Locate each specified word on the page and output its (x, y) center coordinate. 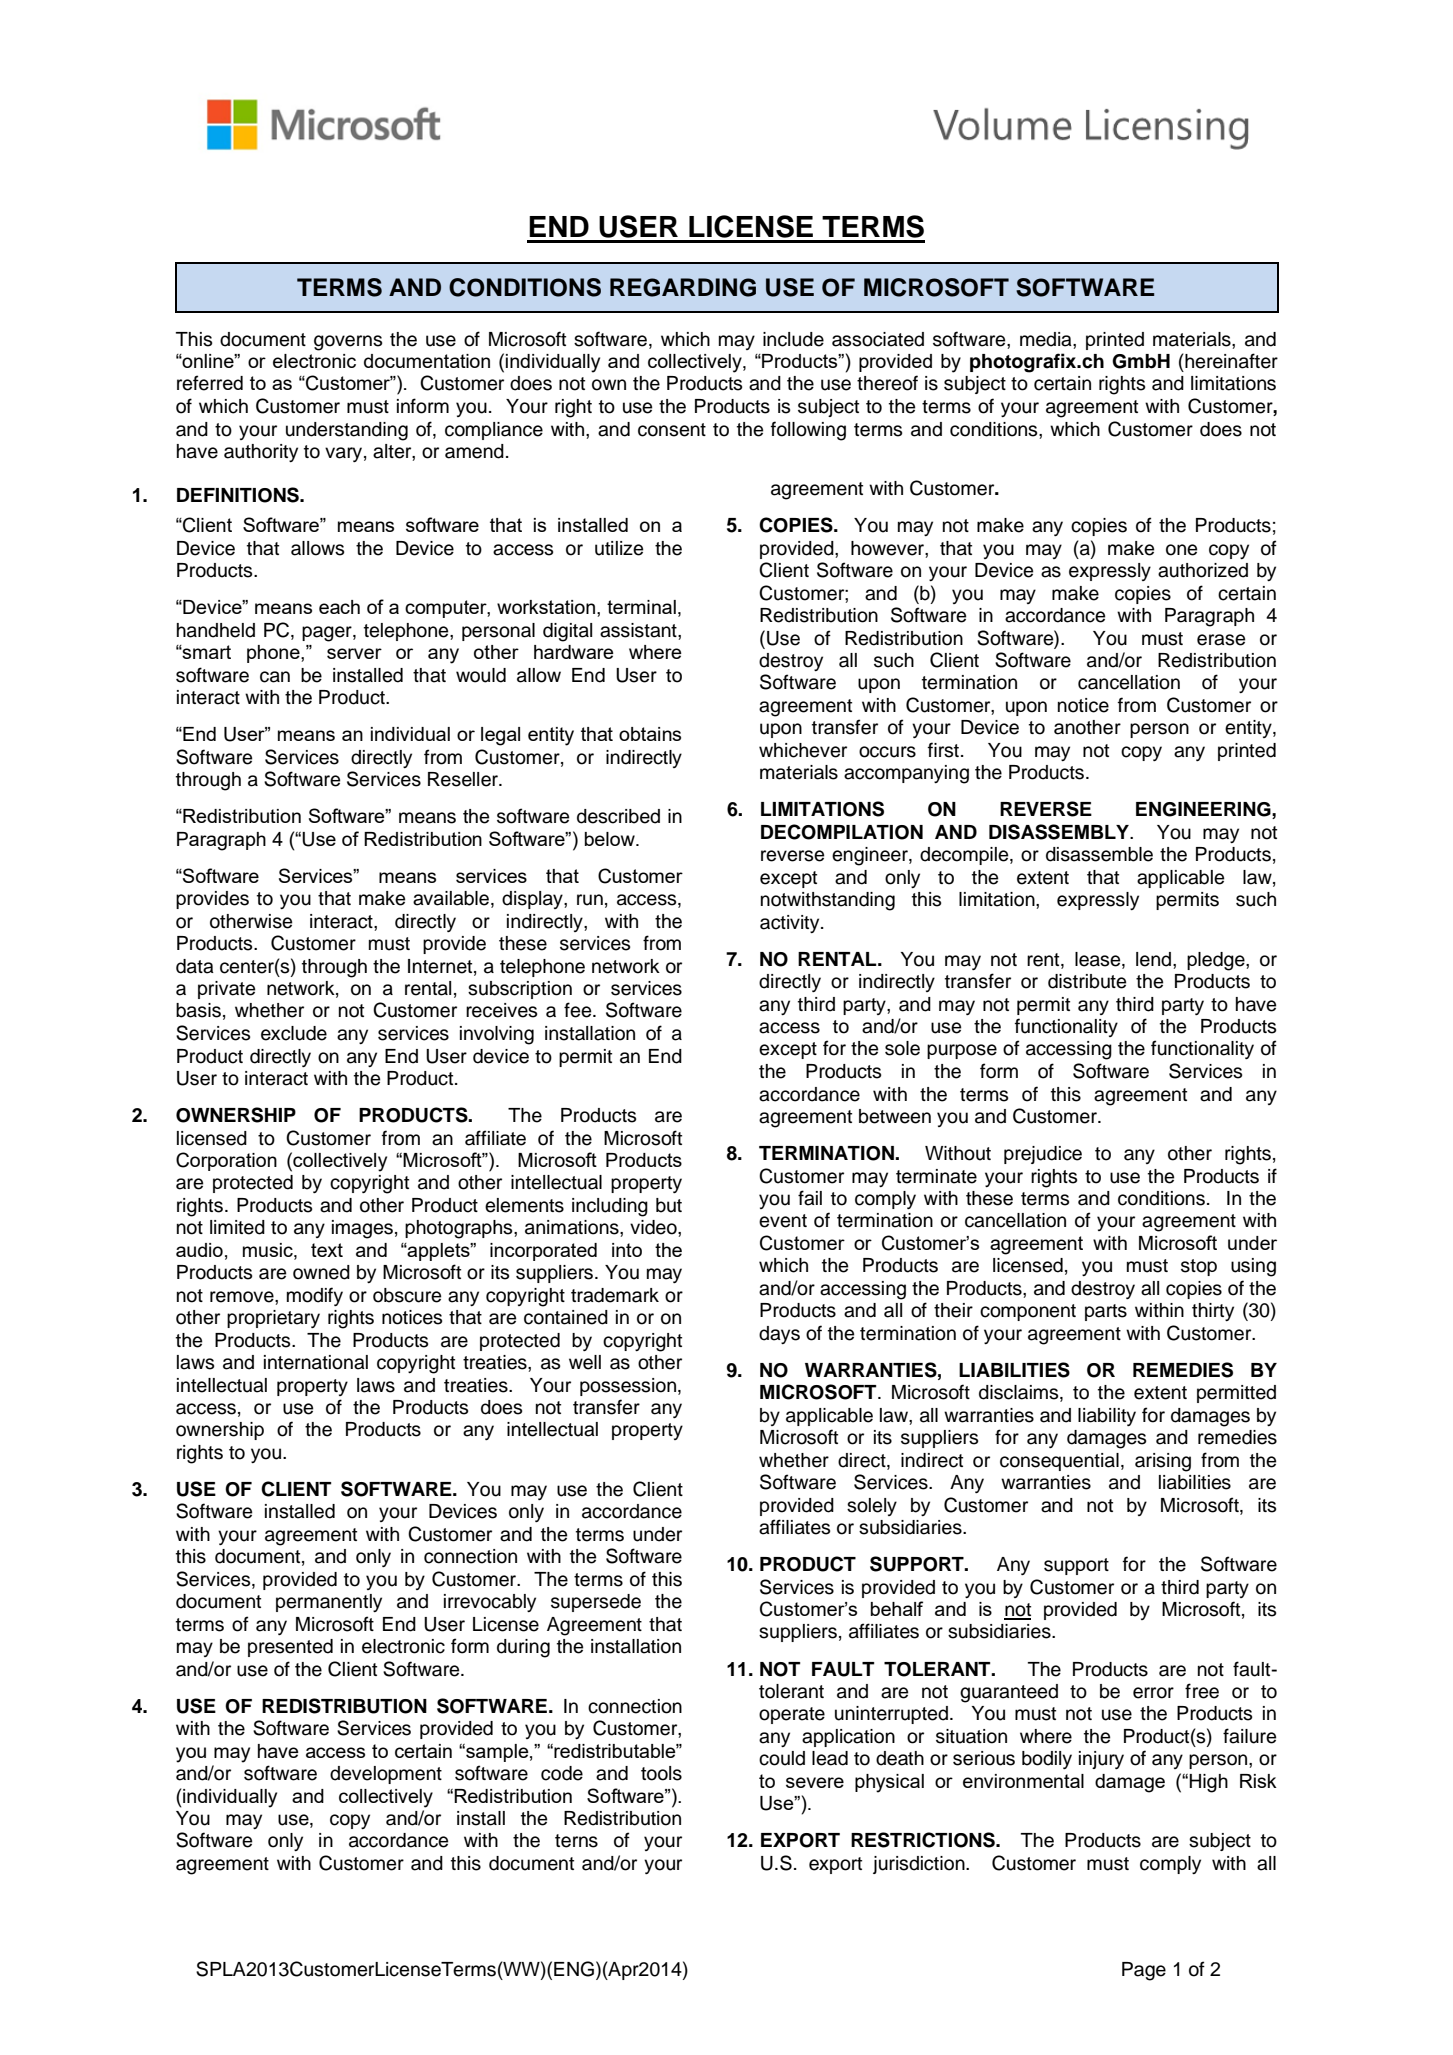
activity (791, 924)
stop (1199, 1267)
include (793, 339)
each (339, 607)
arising (1163, 1462)
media (1047, 339)
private (226, 990)
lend (1155, 959)
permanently (329, 1603)
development (386, 1775)
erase (1221, 640)
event (783, 1221)
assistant (639, 630)
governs (348, 343)
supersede (596, 1603)
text (327, 1250)
